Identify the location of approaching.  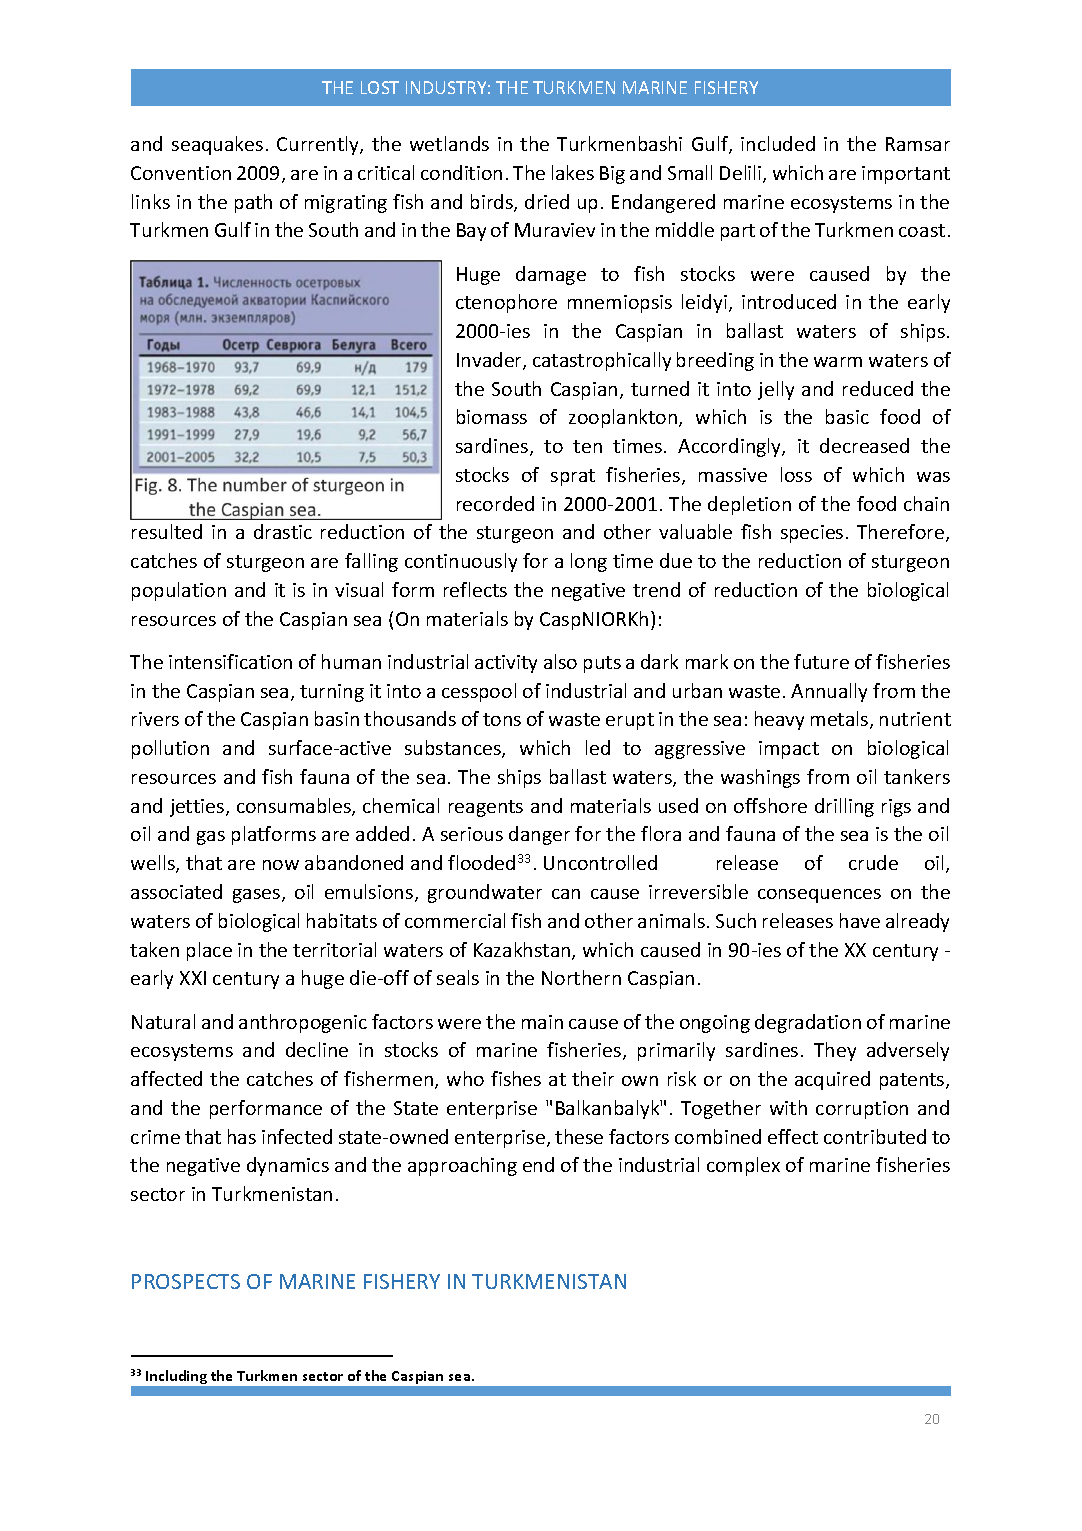
(462, 1166).
